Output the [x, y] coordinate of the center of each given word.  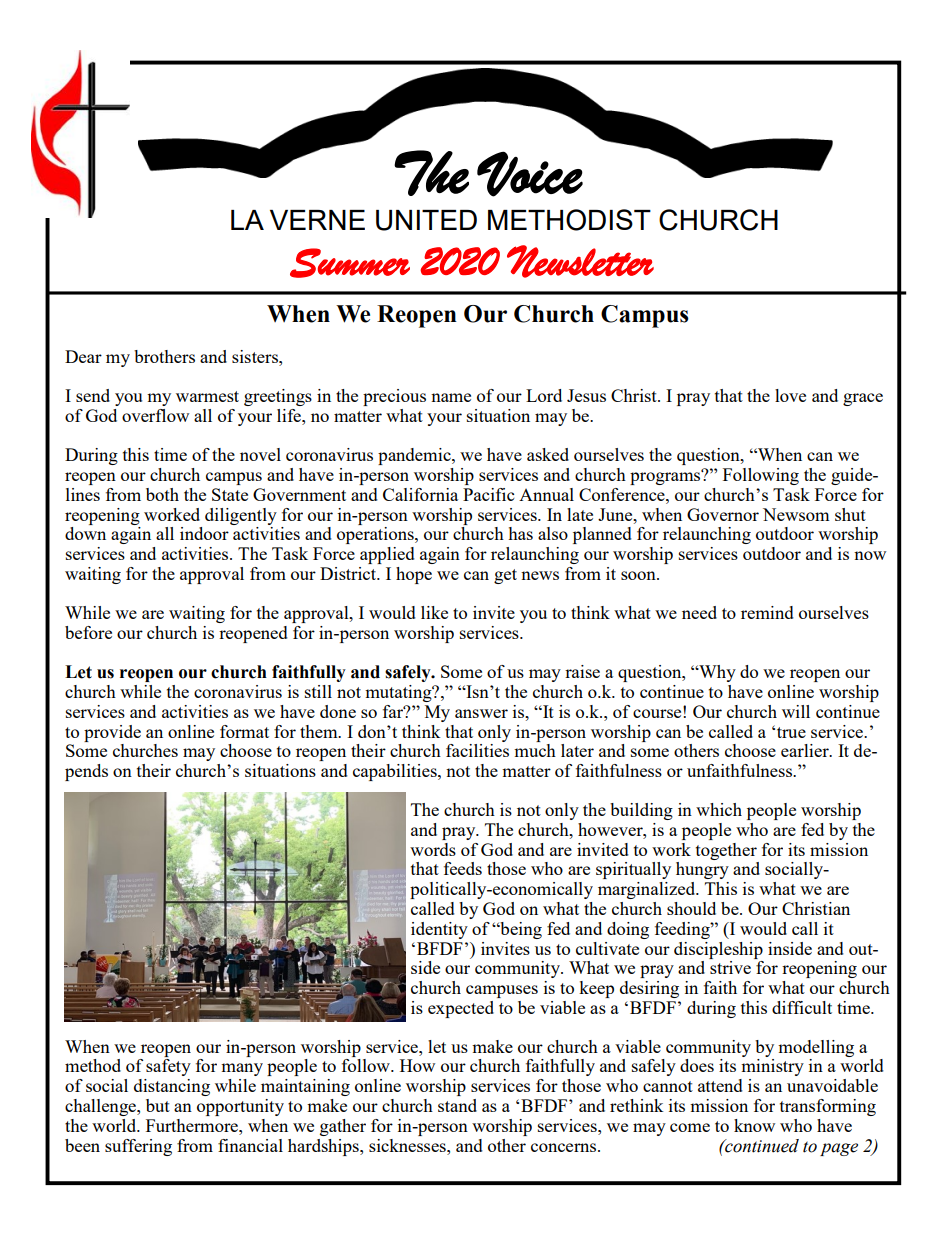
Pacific [488, 494]
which [719, 809]
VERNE [317, 220]
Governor [723, 514]
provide [112, 733]
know [754, 1125]
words [433, 849]
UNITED [426, 220]
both [162, 494]
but [158, 1105]
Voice [530, 174]
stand [457, 1105]
